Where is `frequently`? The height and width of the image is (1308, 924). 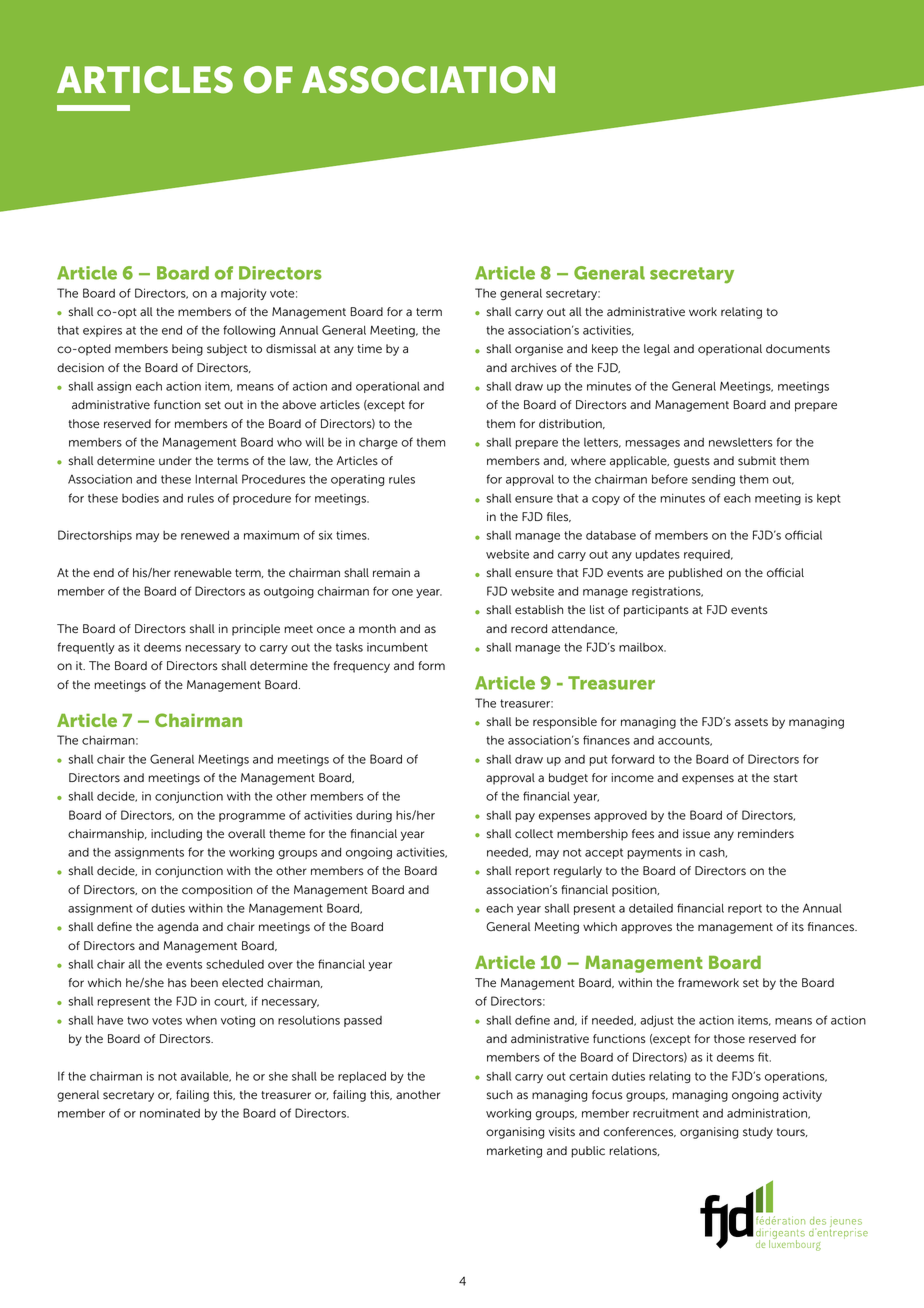 frequently is located at coordinates (86, 648).
